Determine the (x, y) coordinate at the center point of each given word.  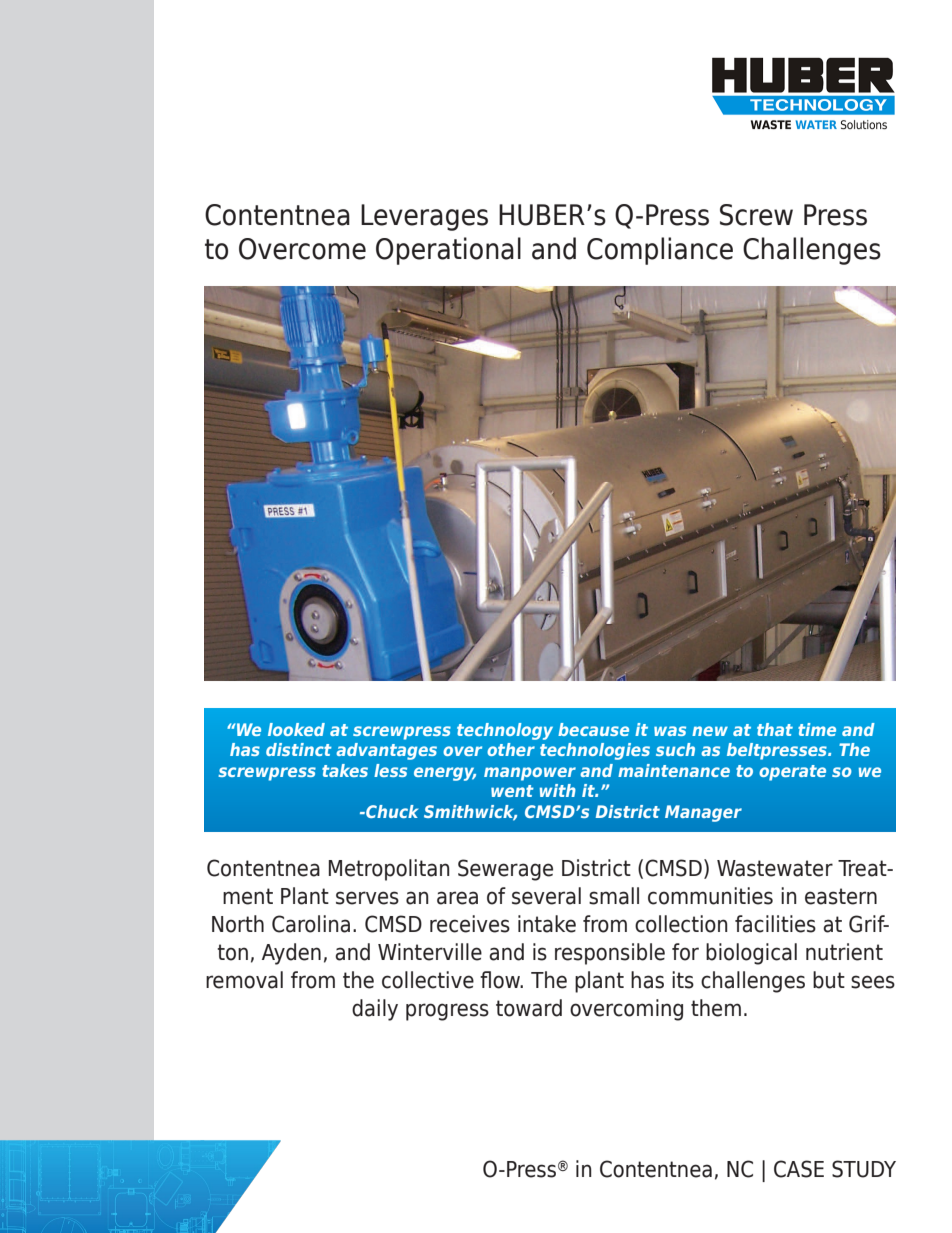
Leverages (424, 217)
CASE (799, 1169)
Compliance (660, 251)
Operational (448, 251)
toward (529, 1008)
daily (375, 1010)
